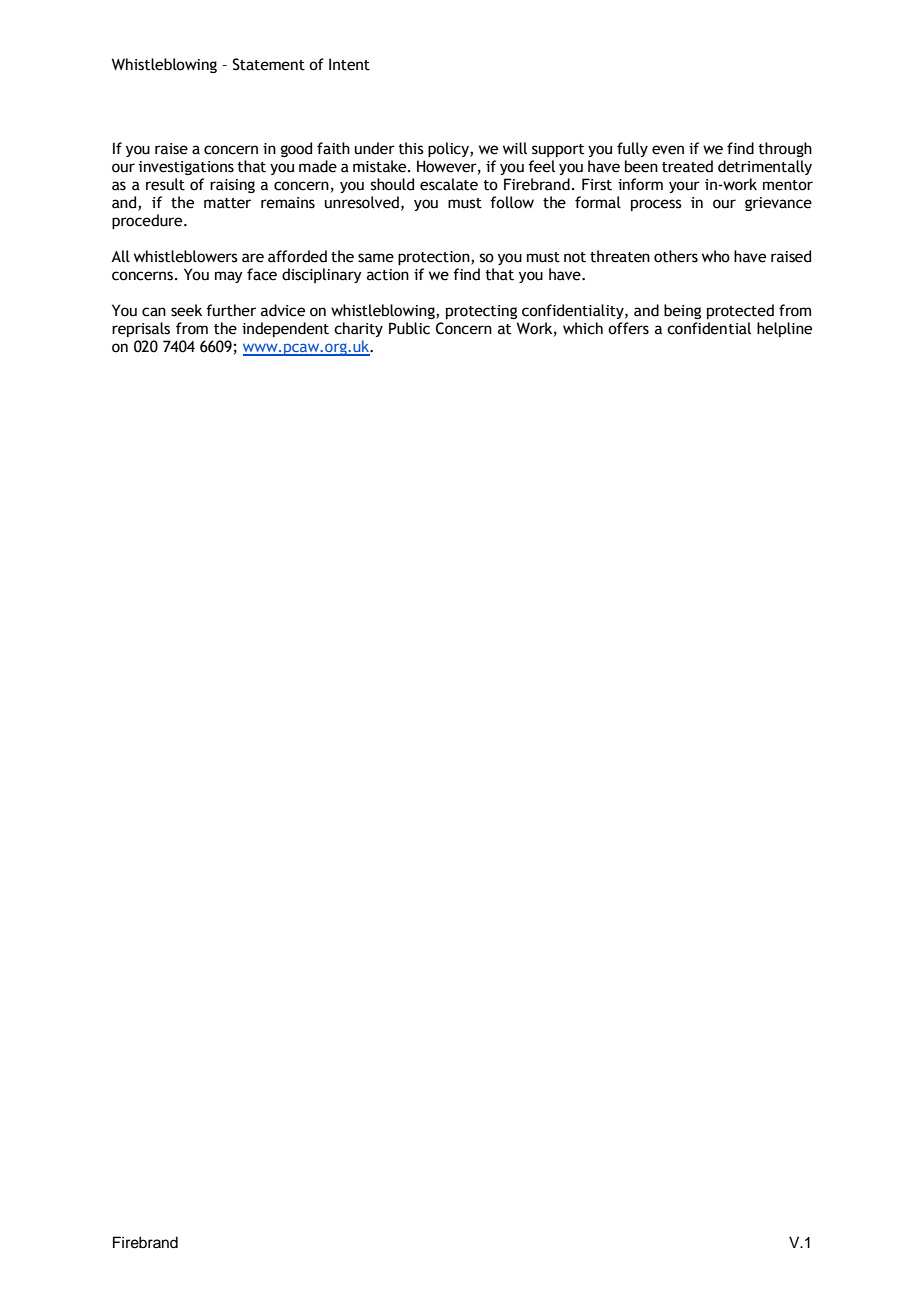  I want to click on Statement, so click(269, 64).
